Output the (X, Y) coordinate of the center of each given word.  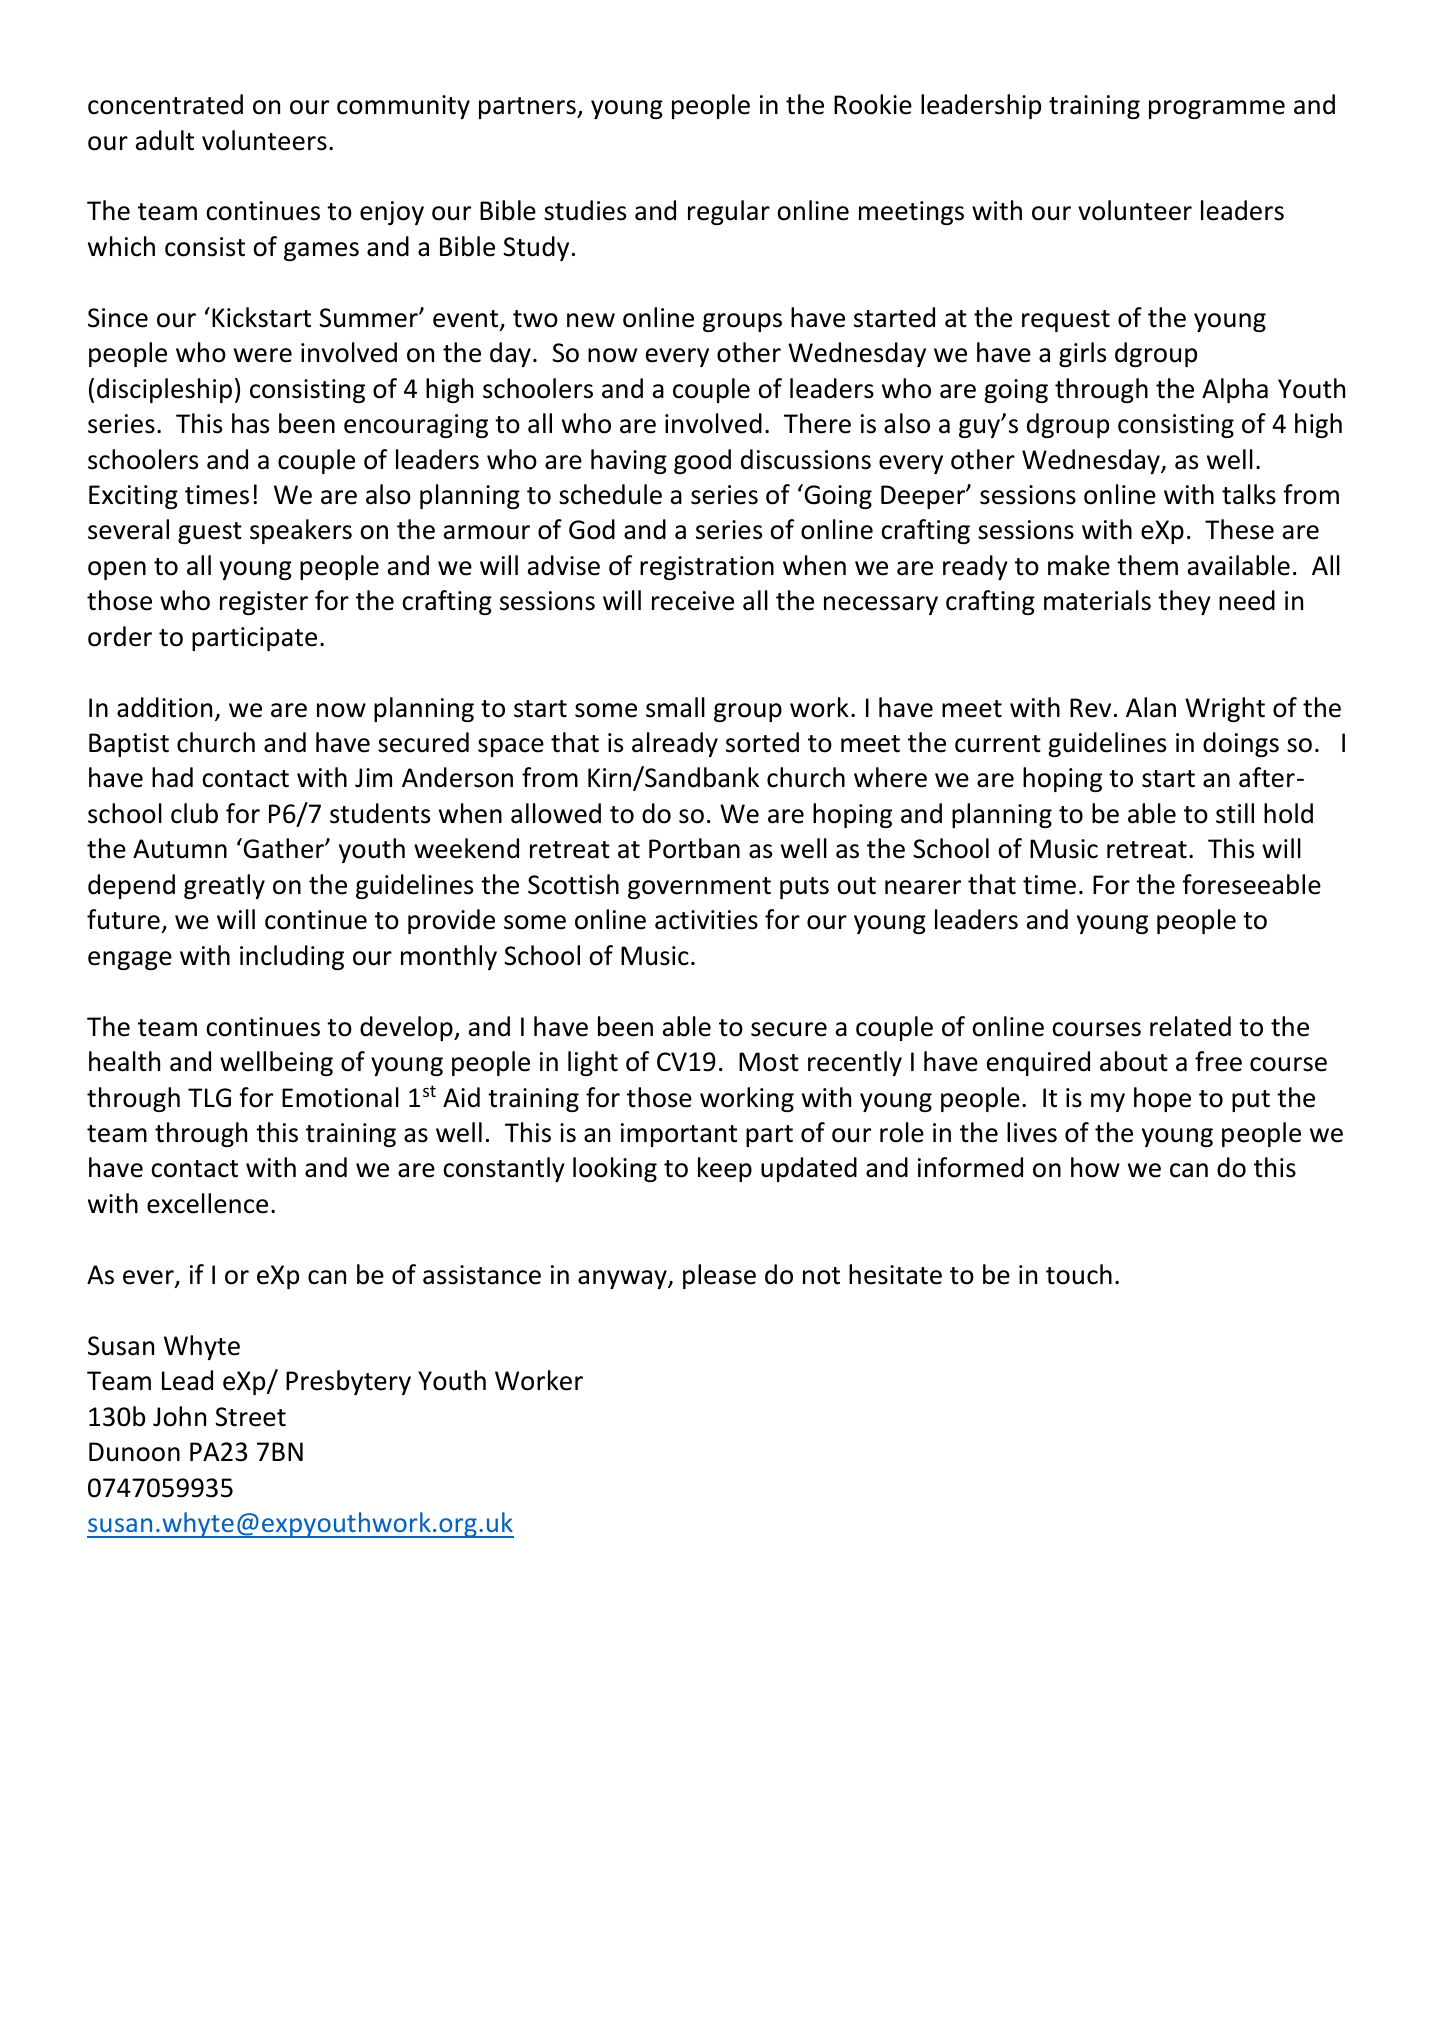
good (702, 461)
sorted (762, 742)
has (250, 423)
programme (1217, 109)
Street (250, 1417)
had (172, 777)
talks (1249, 494)
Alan (1151, 707)
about (1134, 1061)
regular (729, 212)
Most (769, 1062)
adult (165, 140)
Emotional (340, 1097)
